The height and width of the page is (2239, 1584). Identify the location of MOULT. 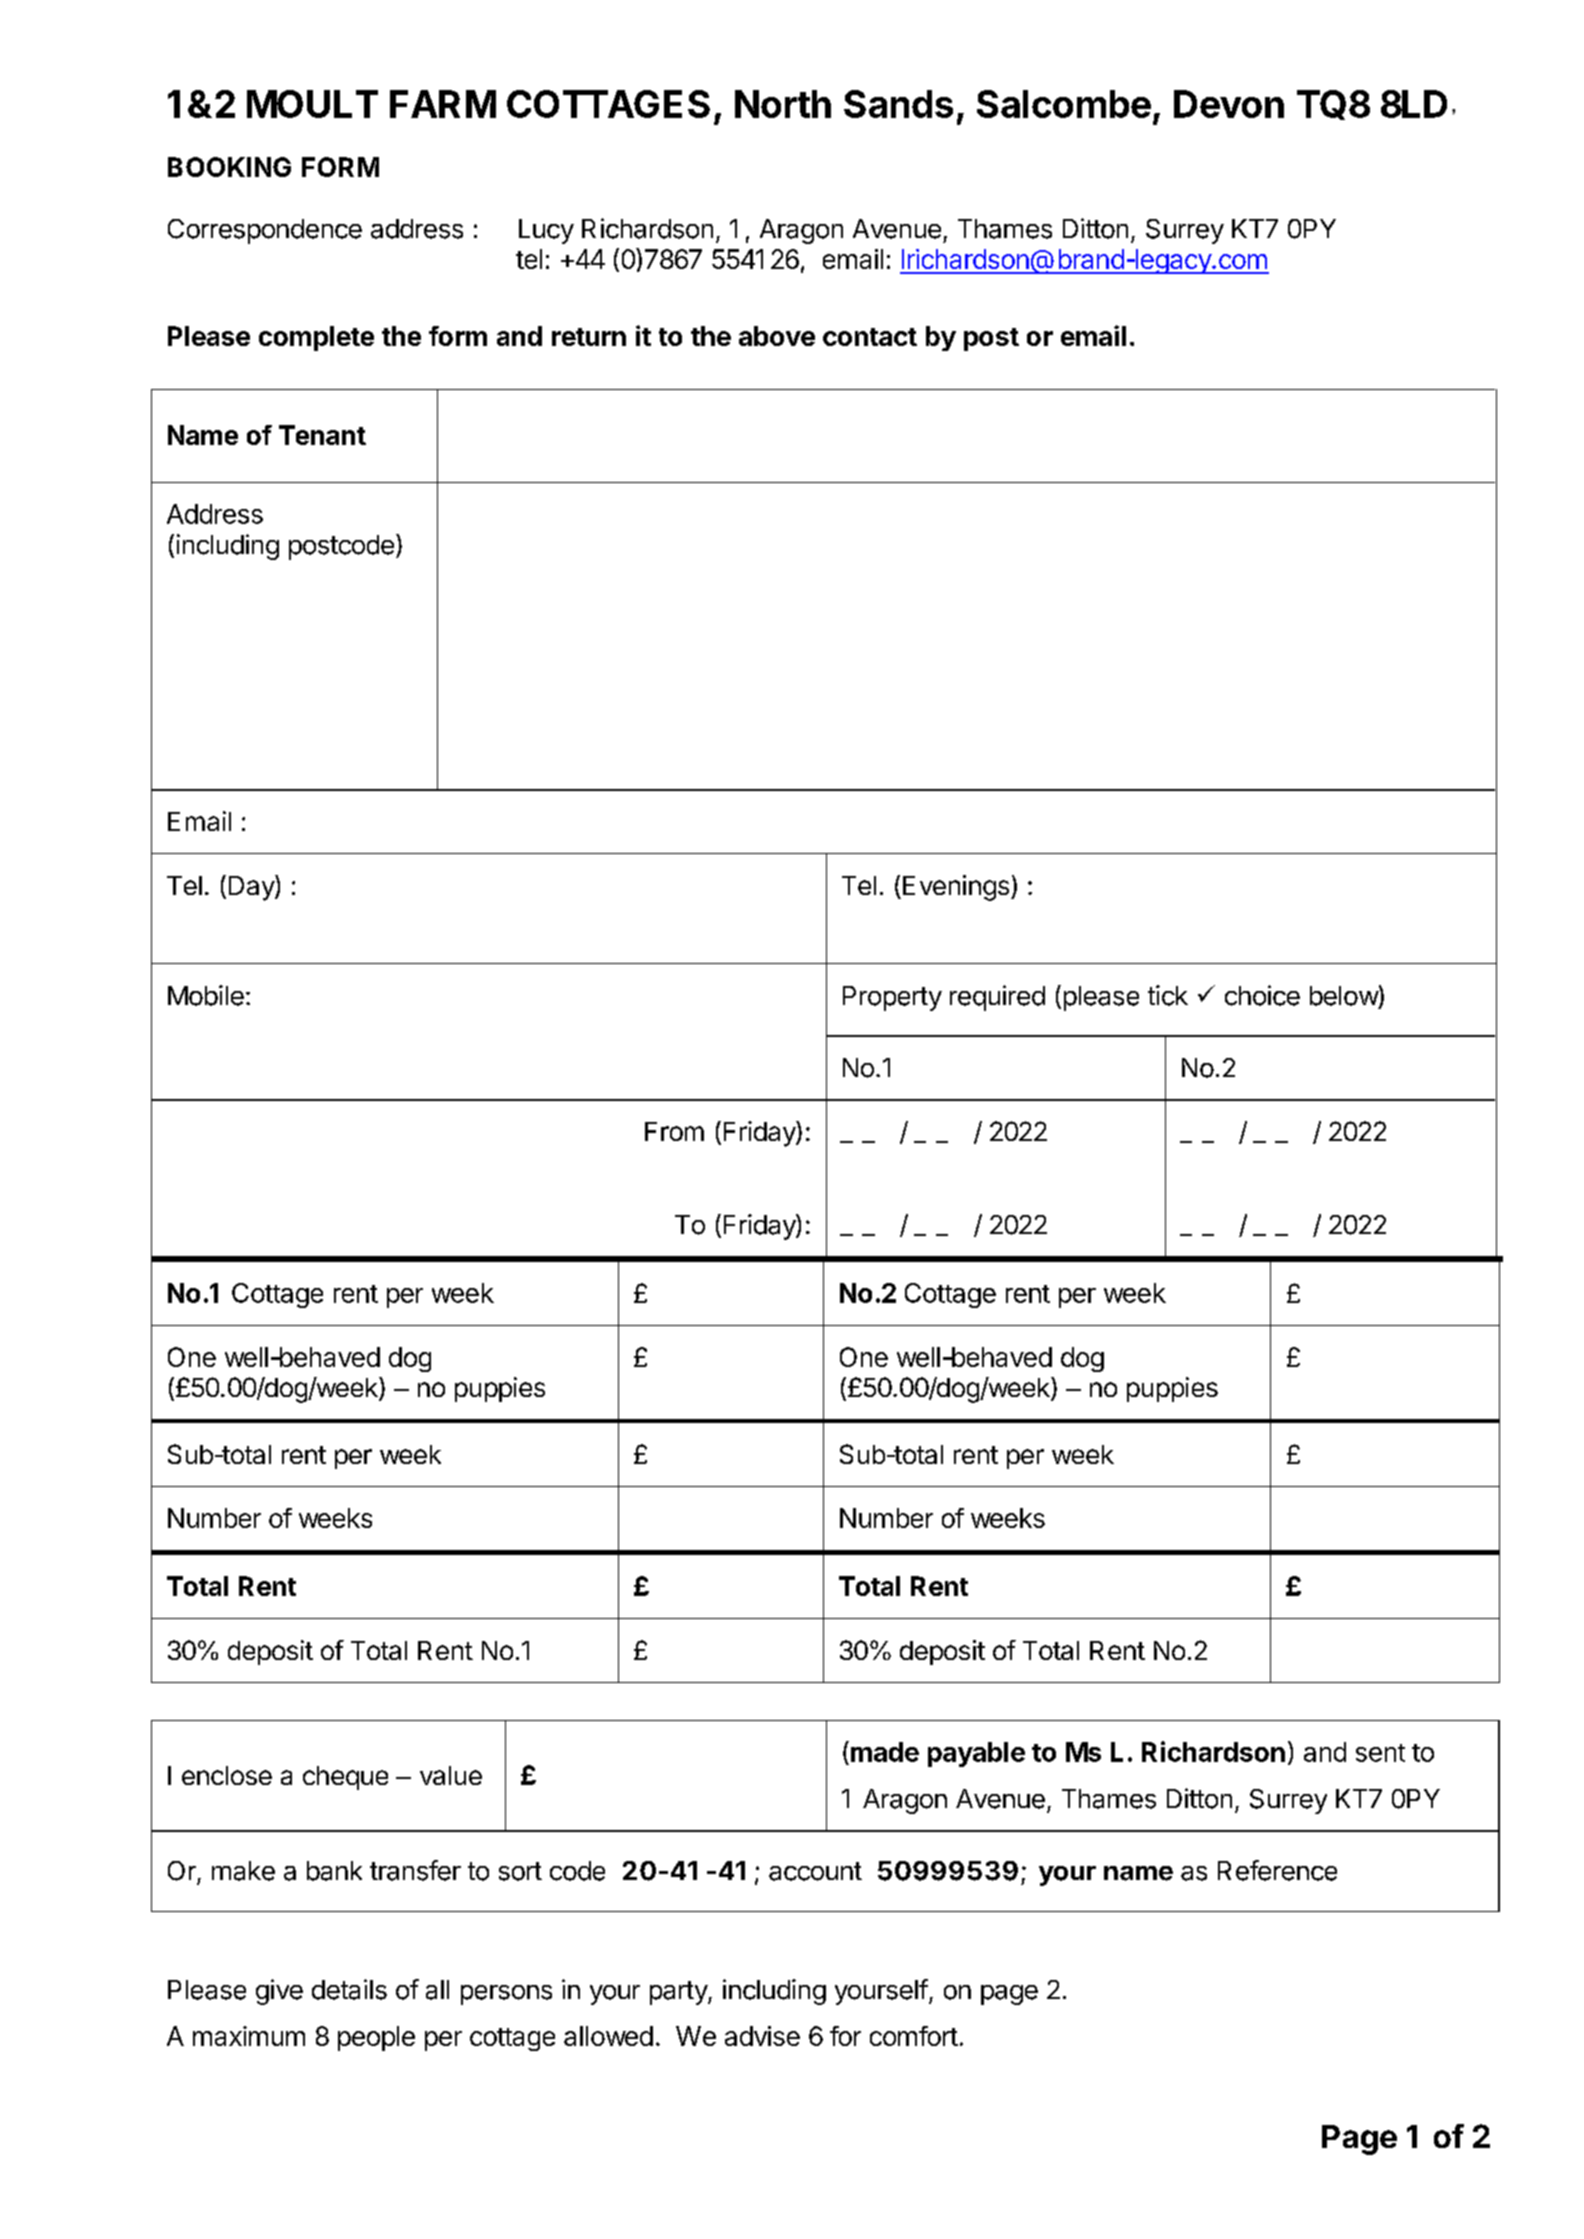
(312, 104).
